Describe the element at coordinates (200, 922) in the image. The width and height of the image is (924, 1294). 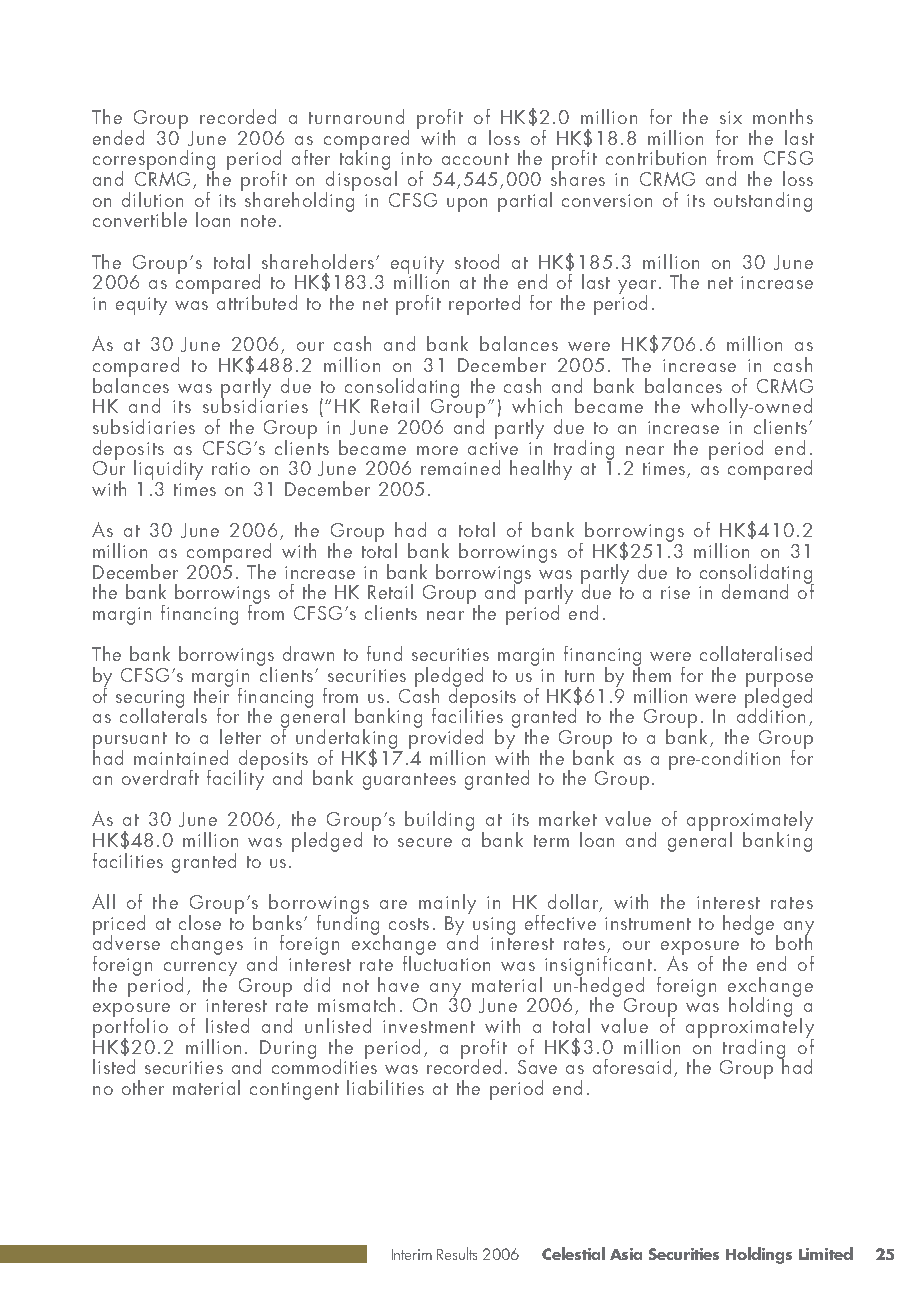
I see `close` at that location.
